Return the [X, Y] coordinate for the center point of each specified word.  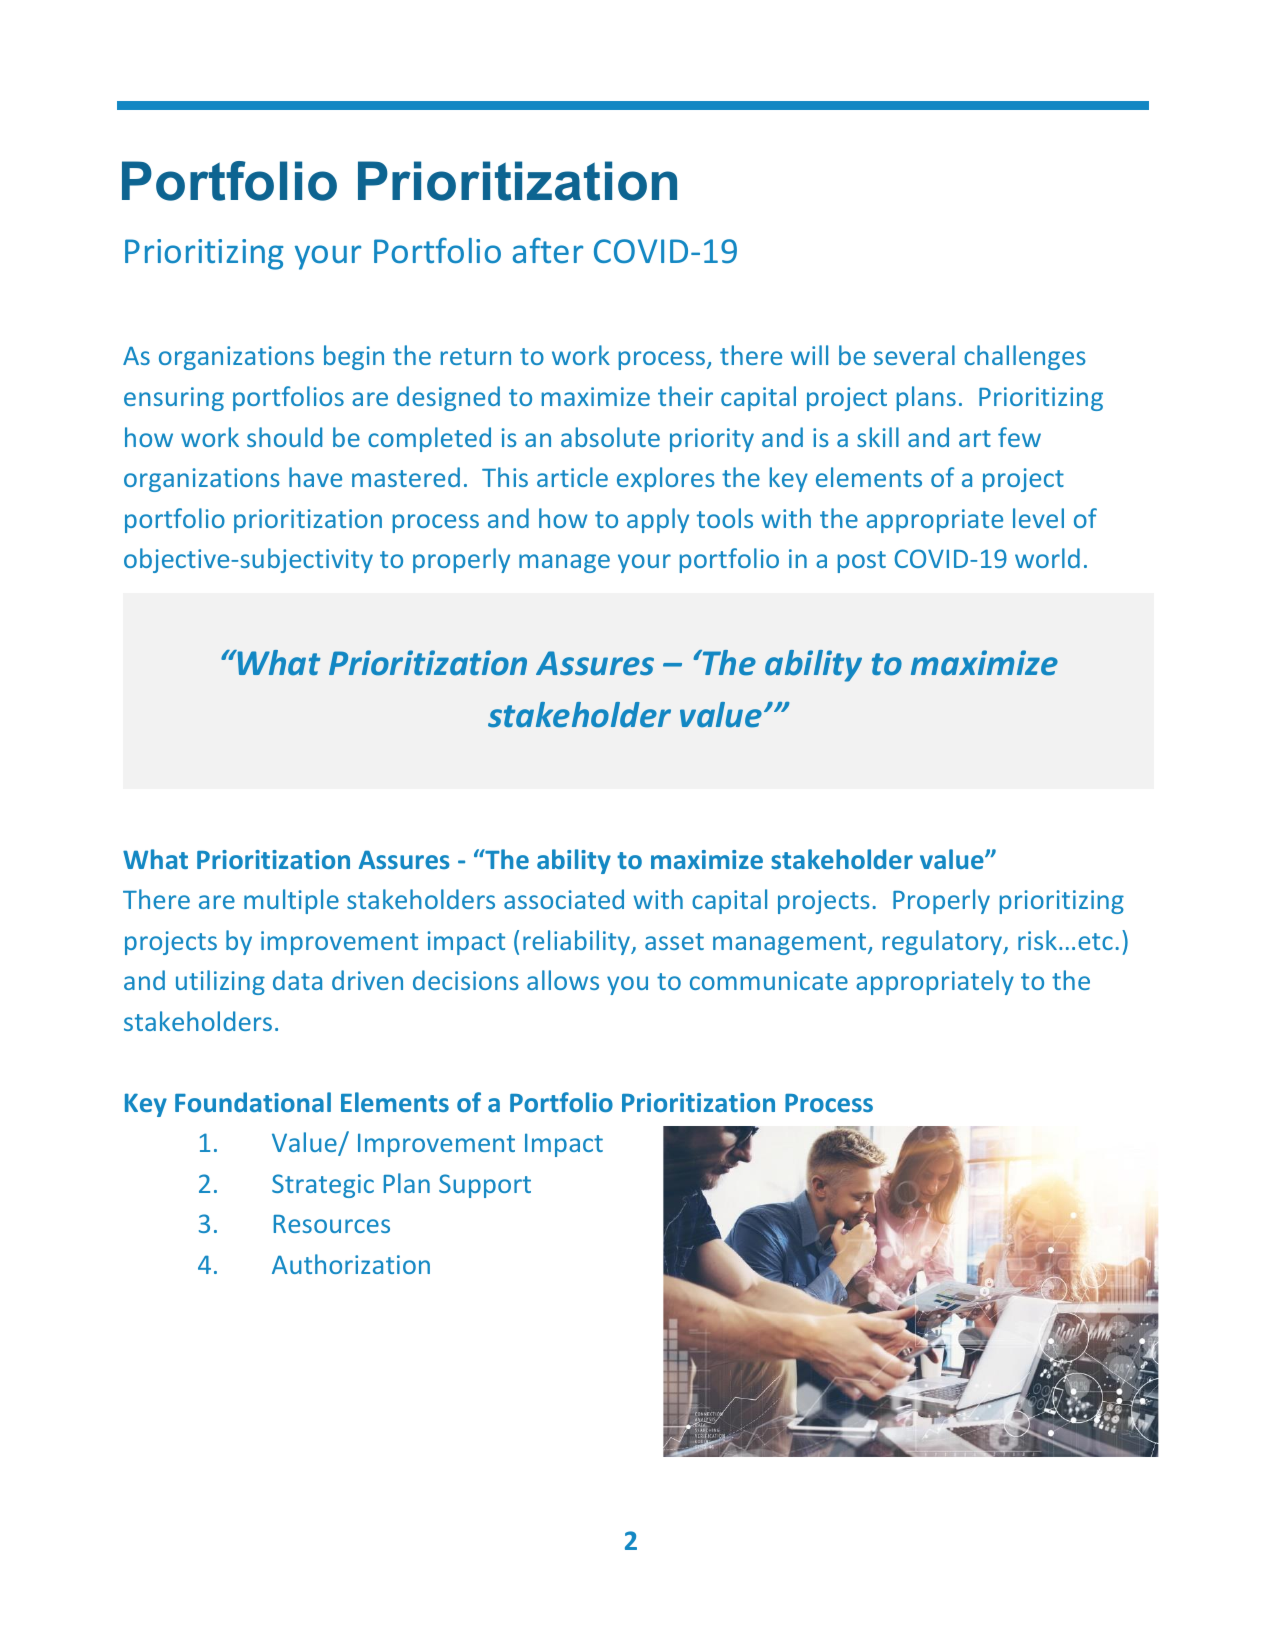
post [862, 562]
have [315, 477]
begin [354, 357]
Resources [332, 1224]
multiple [291, 901]
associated [564, 899]
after [548, 250]
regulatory [944, 942]
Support [485, 1186]
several [914, 355]
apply [658, 520]
